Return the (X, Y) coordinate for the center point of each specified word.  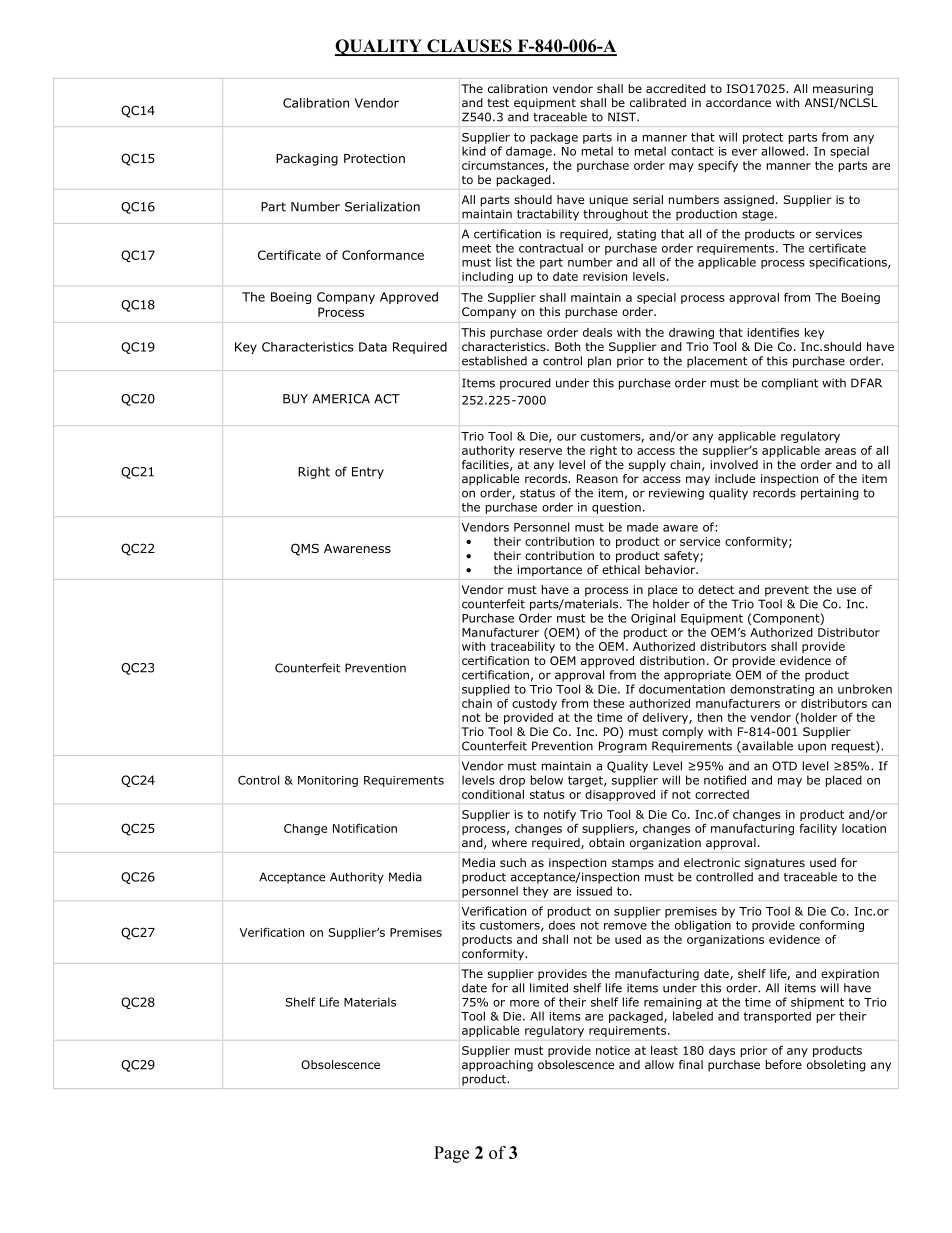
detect (716, 589)
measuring (843, 90)
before (784, 1064)
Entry (368, 473)
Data (373, 347)
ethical (621, 569)
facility (818, 829)
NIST (623, 117)
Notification (365, 828)
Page (451, 1154)
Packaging (307, 159)
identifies (773, 332)
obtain (606, 842)
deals (597, 332)
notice (613, 1050)
